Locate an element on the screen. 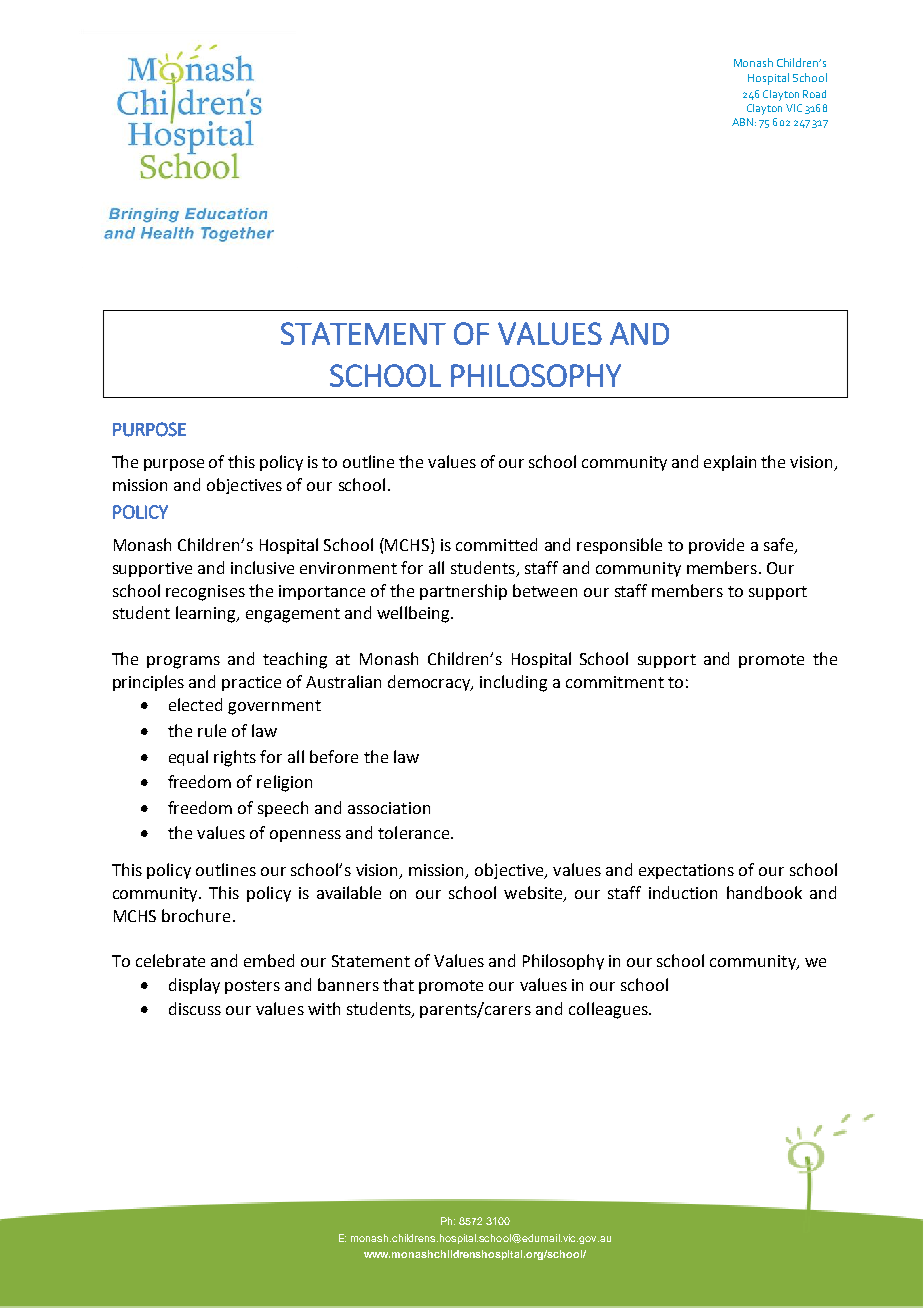 The width and height of the screenshot is (924, 1309). recognises is located at coordinates (205, 593).
